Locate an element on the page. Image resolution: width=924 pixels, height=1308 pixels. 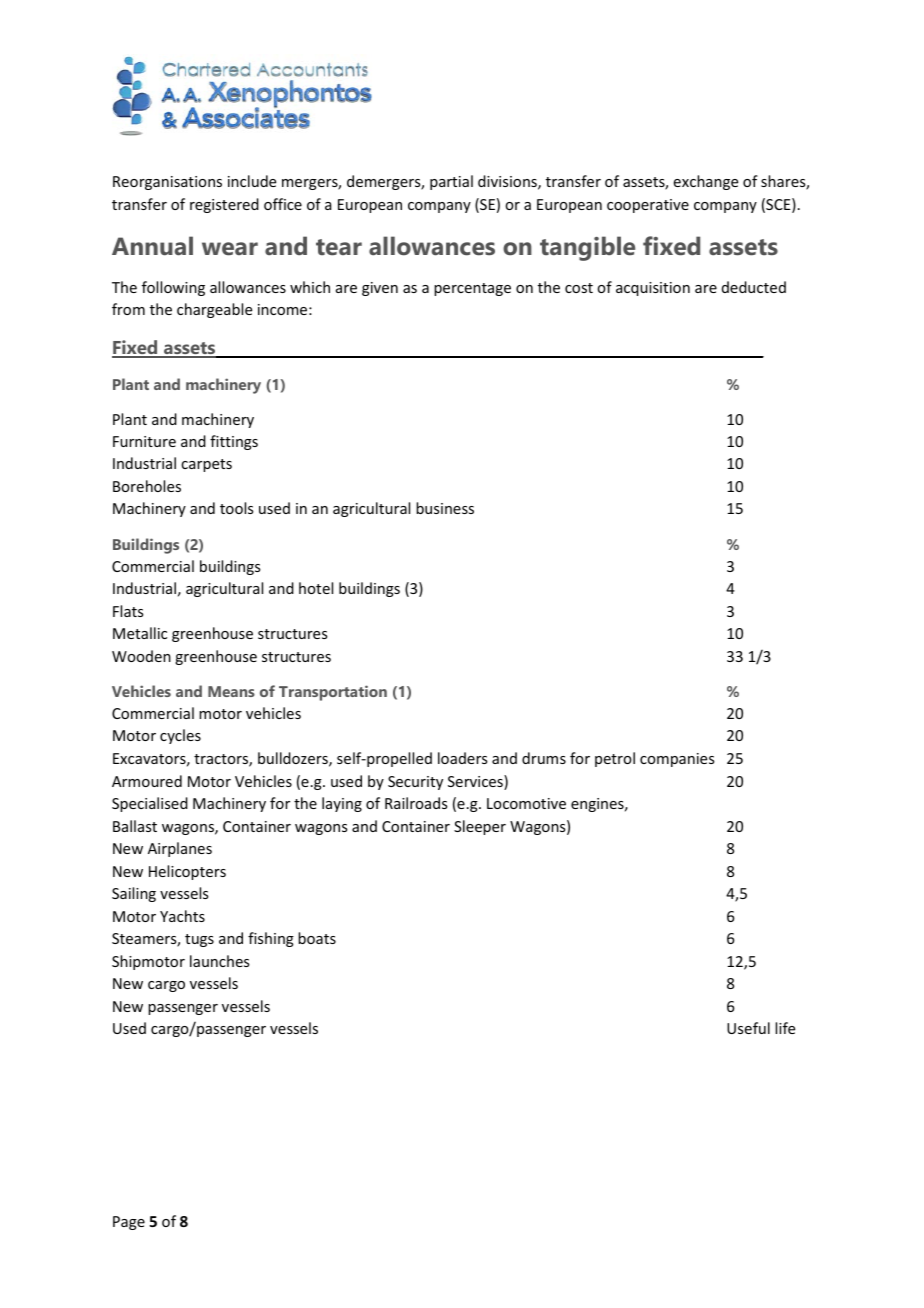
exchange is located at coordinates (706, 182).
